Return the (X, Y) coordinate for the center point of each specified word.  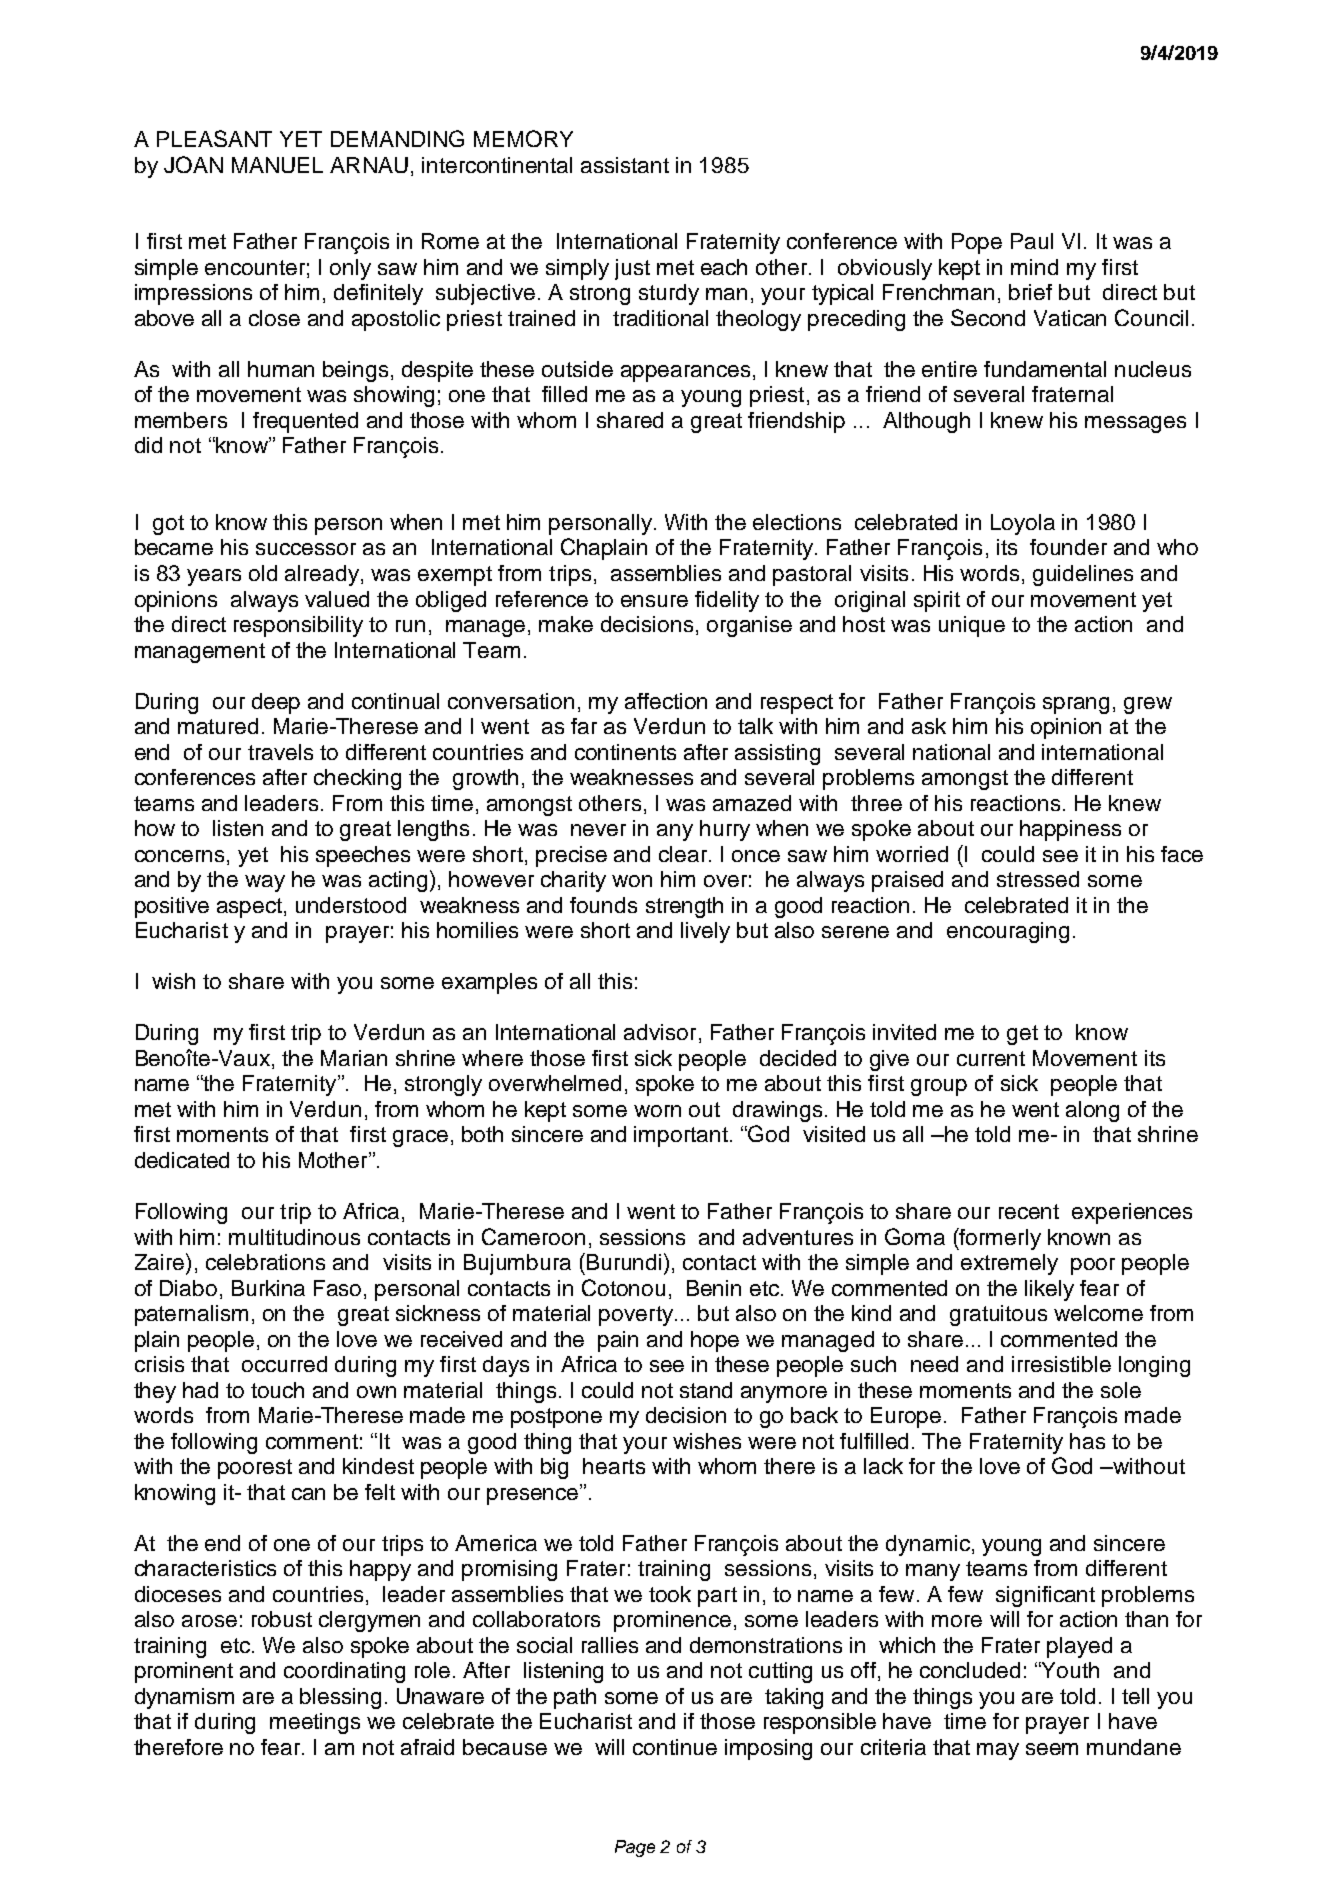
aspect (251, 908)
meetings (315, 1723)
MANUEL (277, 165)
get (1022, 1035)
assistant (625, 165)
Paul (1032, 241)
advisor (660, 1032)
